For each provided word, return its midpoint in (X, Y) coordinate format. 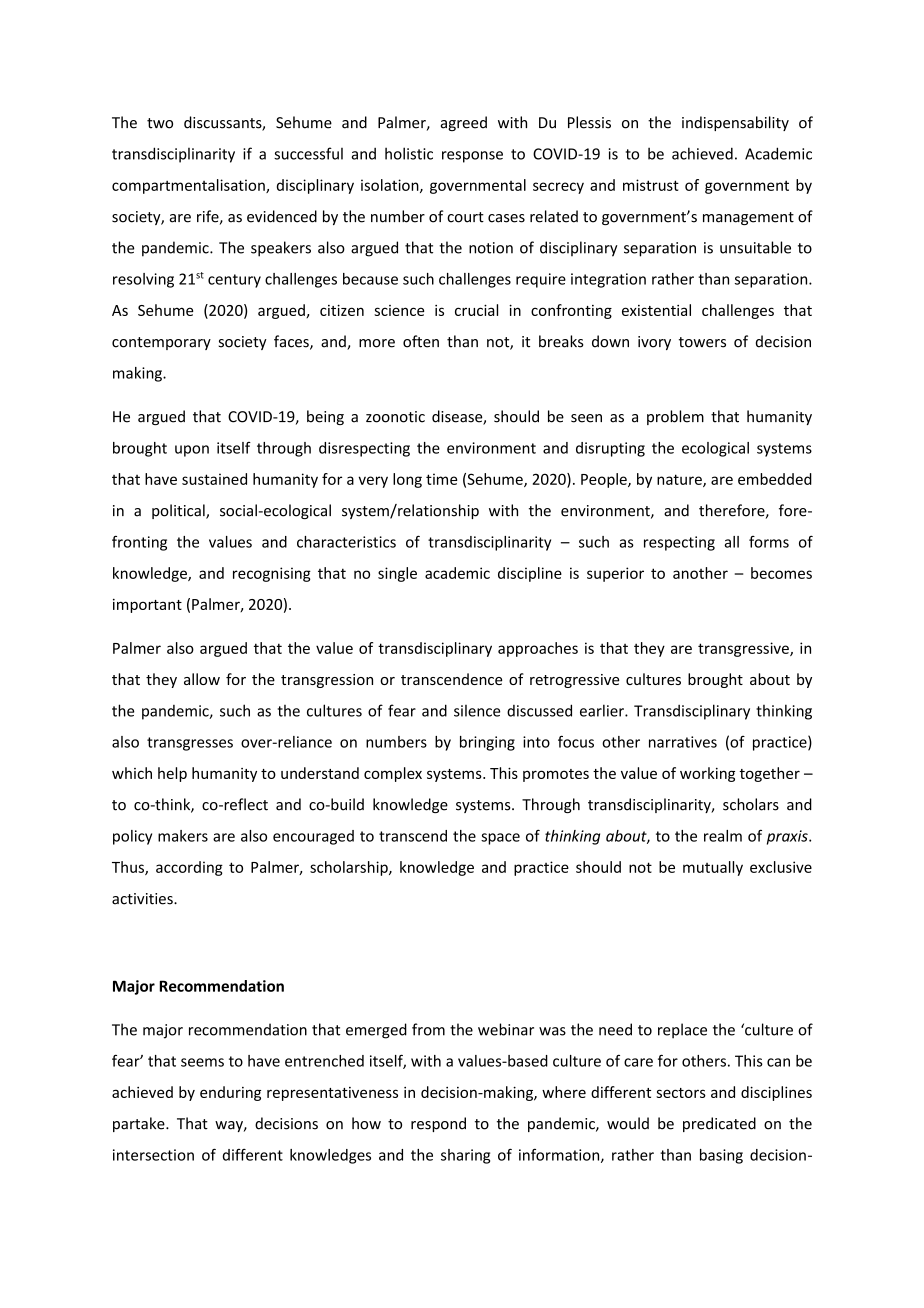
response (472, 157)
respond (438, 1124)
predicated (719, 1124)
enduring (230, 1093)
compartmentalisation (189, 186)
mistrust (651, 185)
